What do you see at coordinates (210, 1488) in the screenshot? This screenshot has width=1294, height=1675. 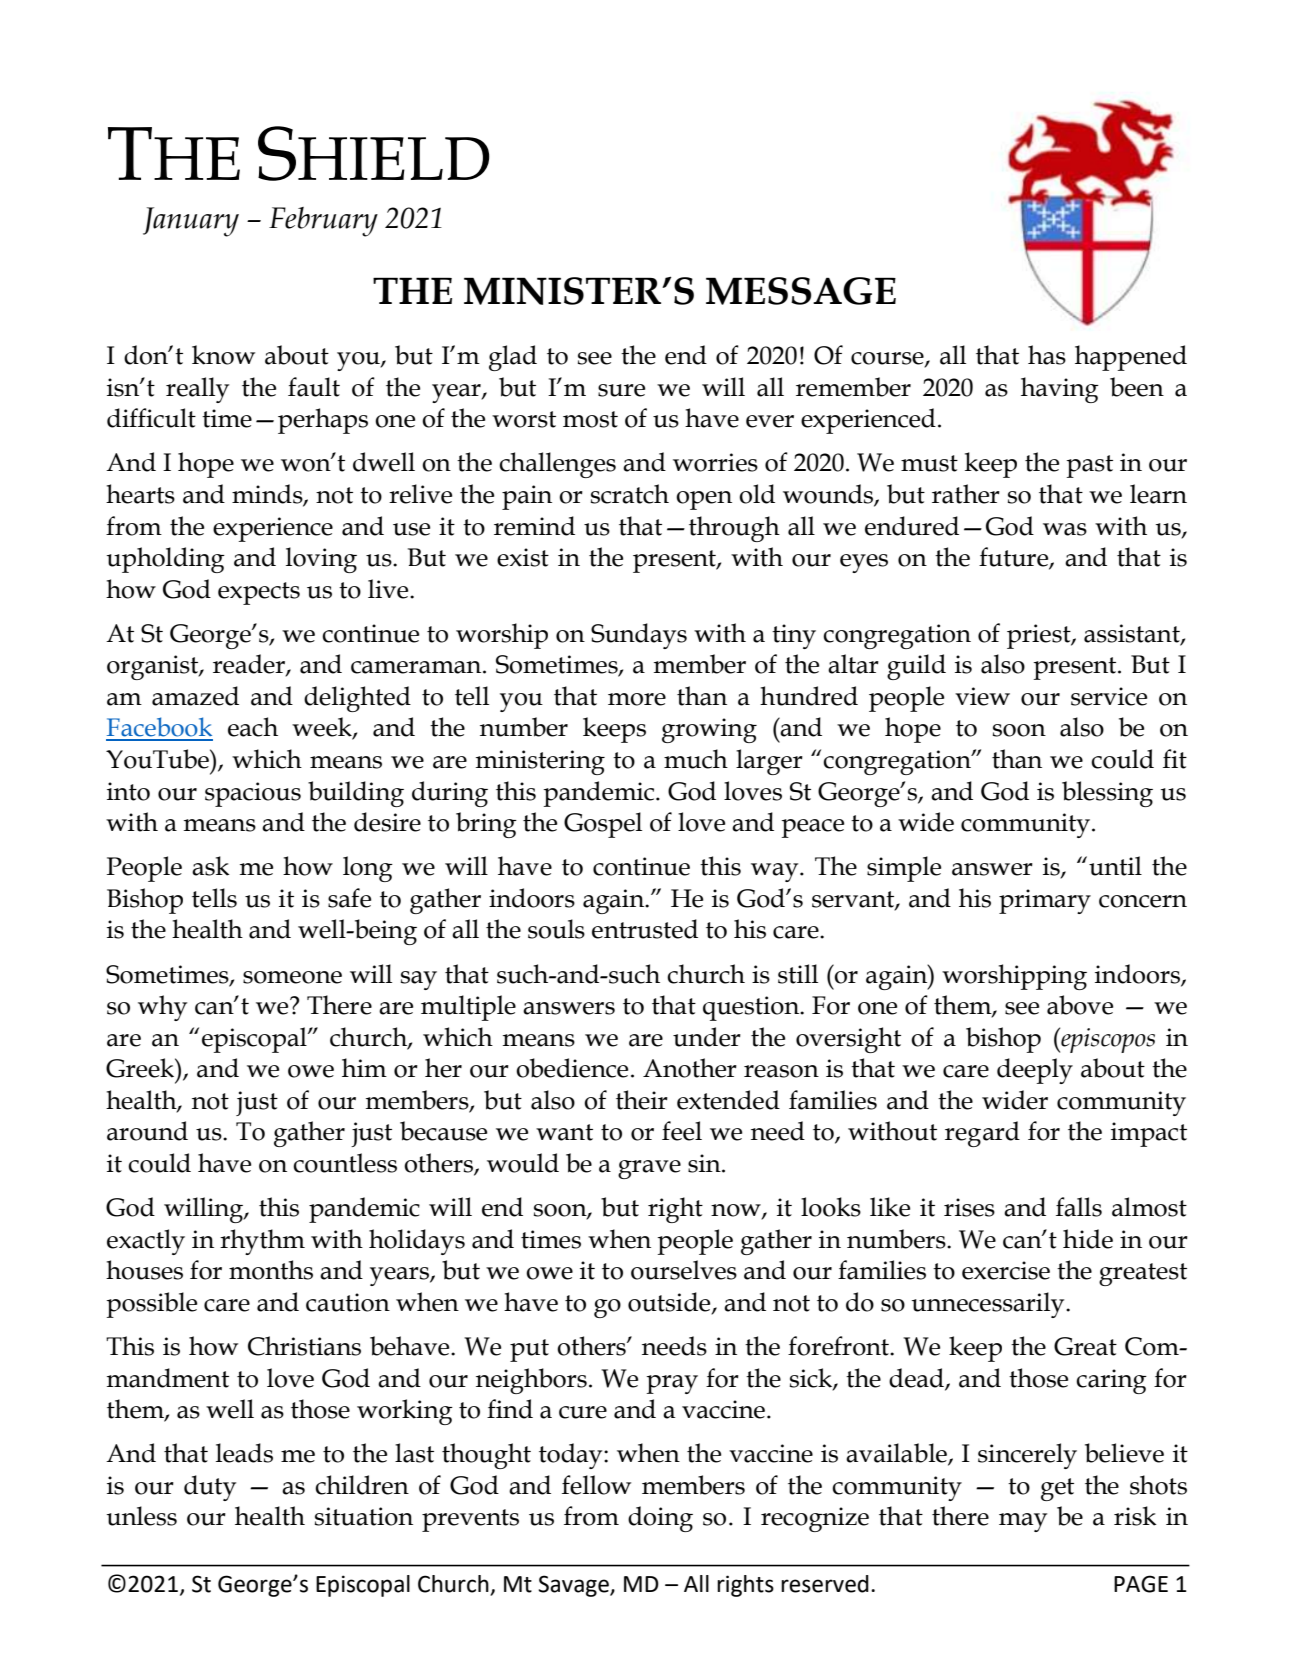 I see `duty` at bounding box center [210, 1488].
